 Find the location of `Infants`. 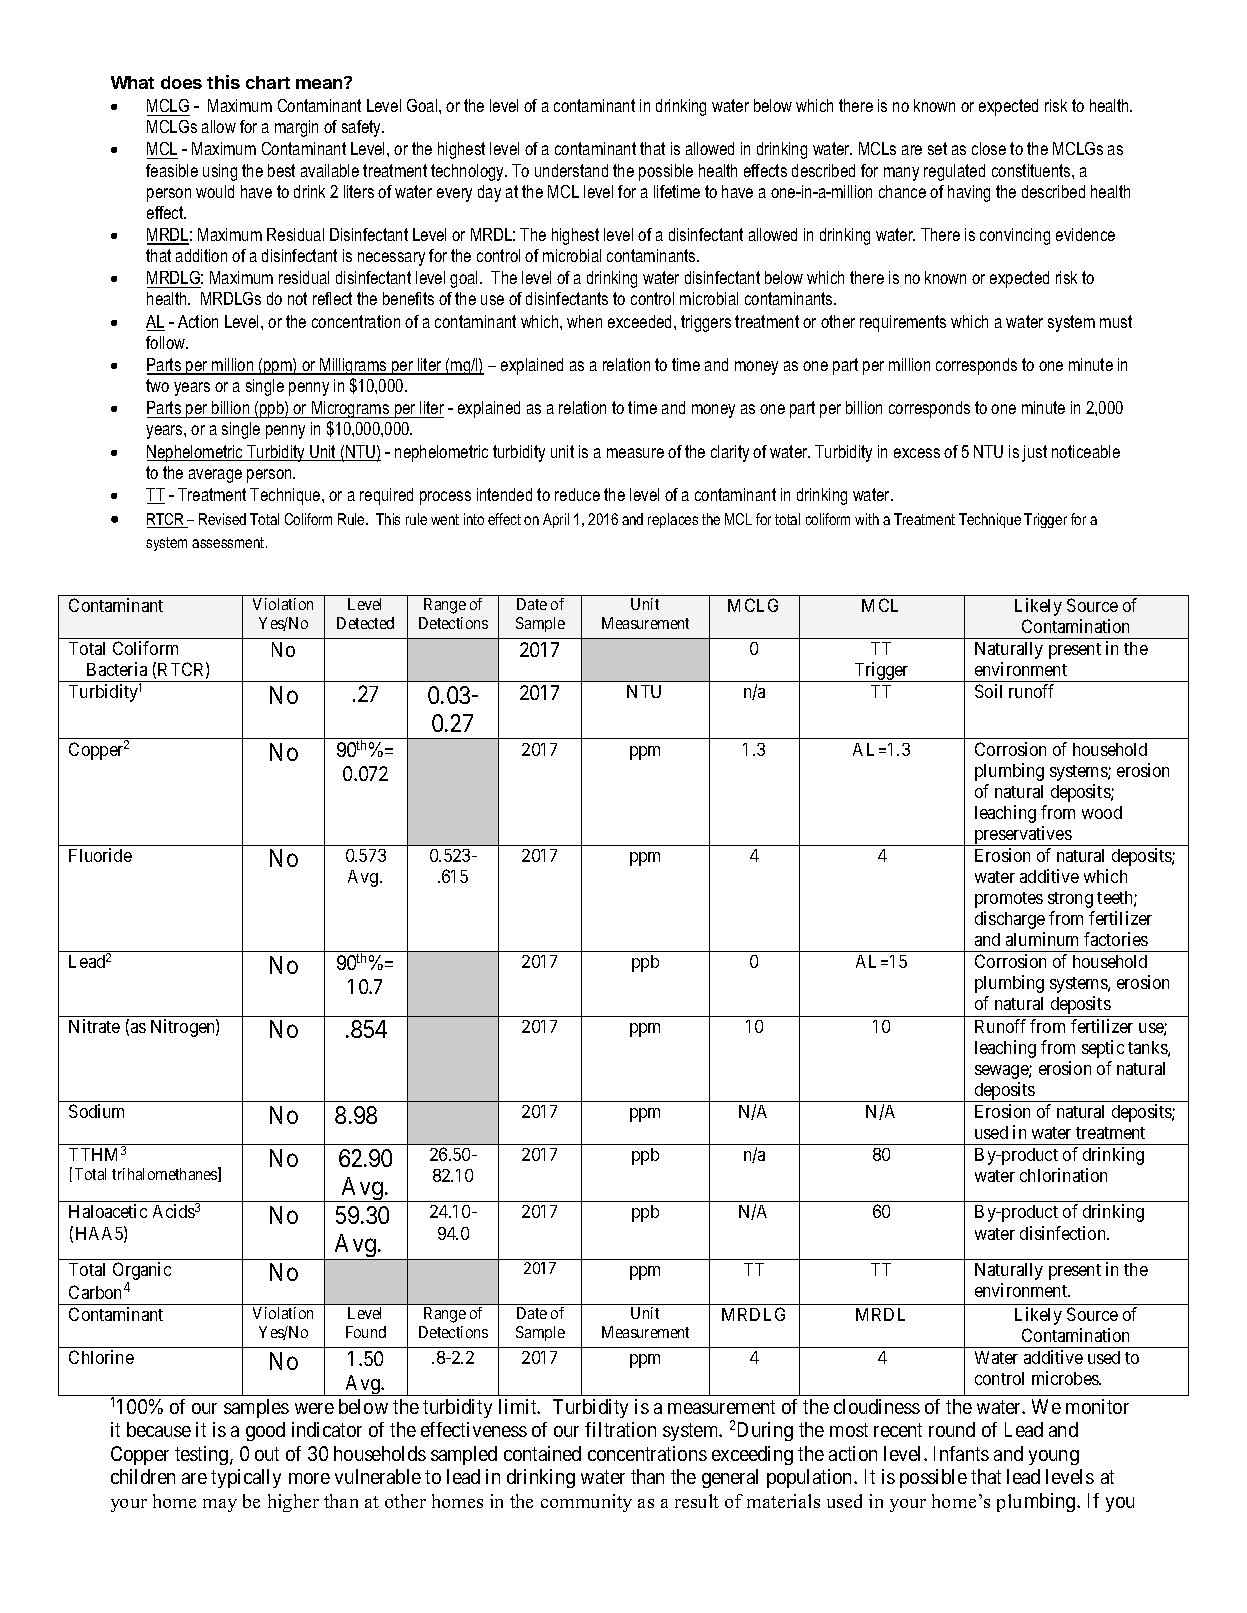

Infants is located at coordinates (961, 1453).
